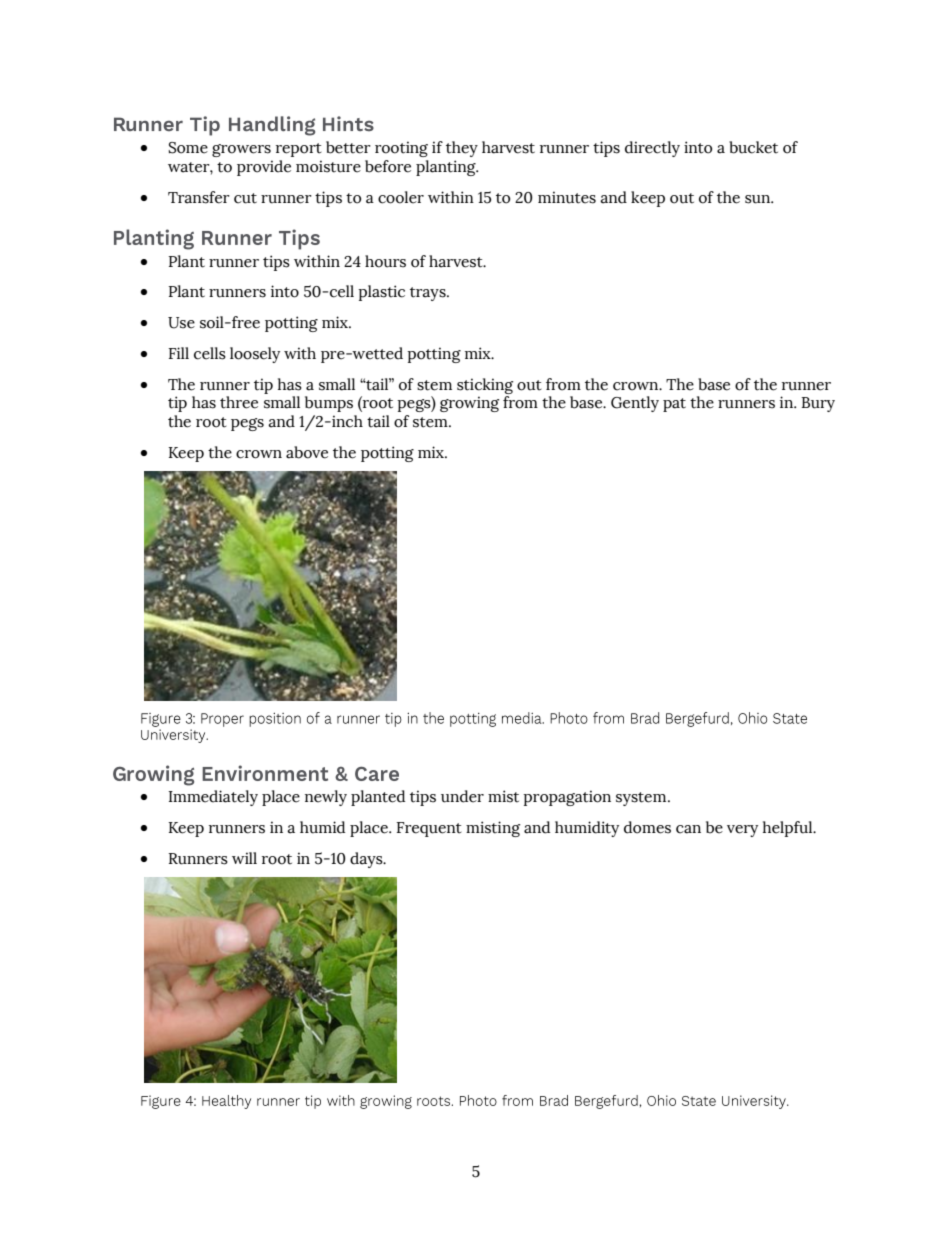  I want to click on loosely, so click(255, 355).
